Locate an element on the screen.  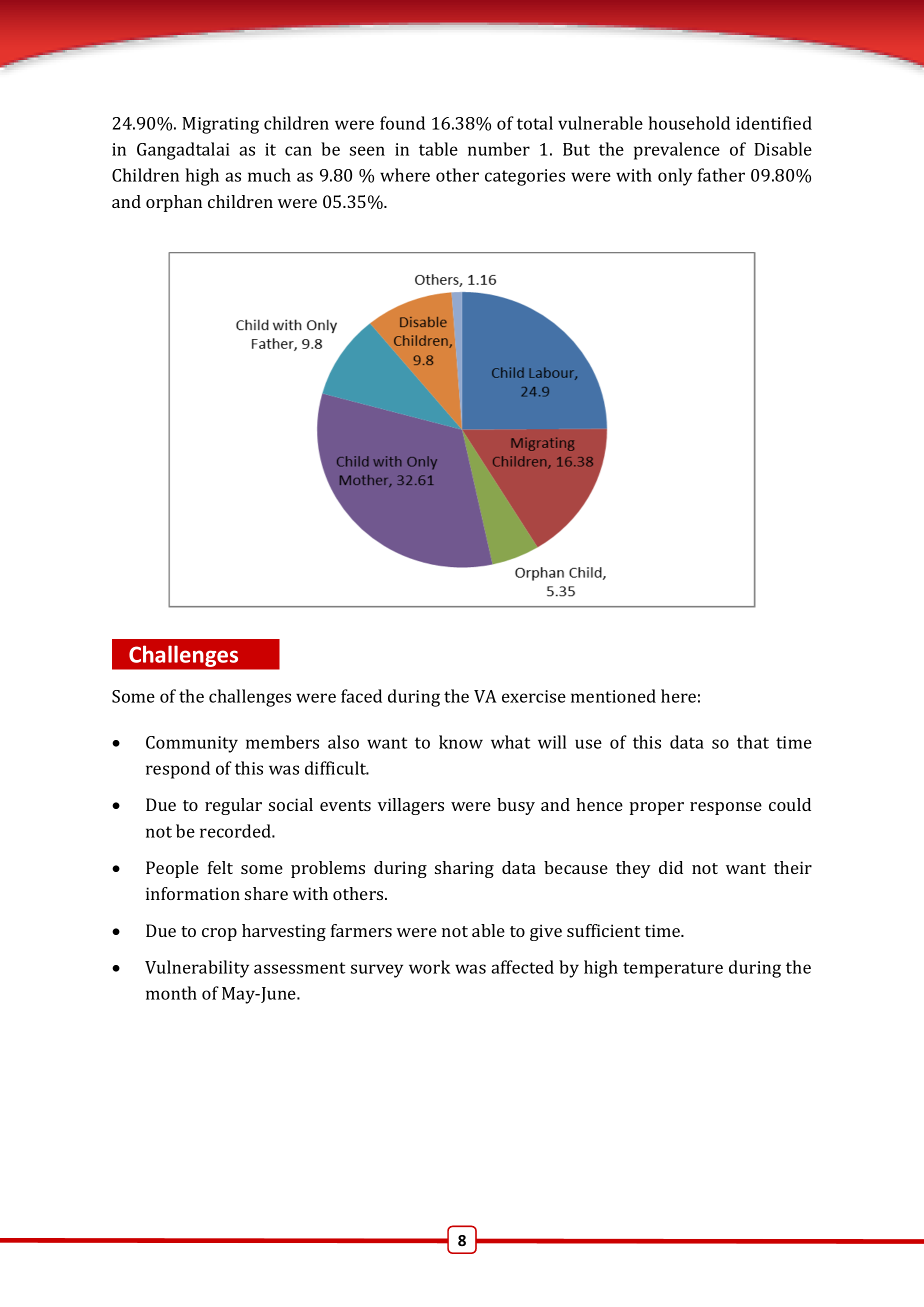
temperature is located at coordinates (673, 970).
